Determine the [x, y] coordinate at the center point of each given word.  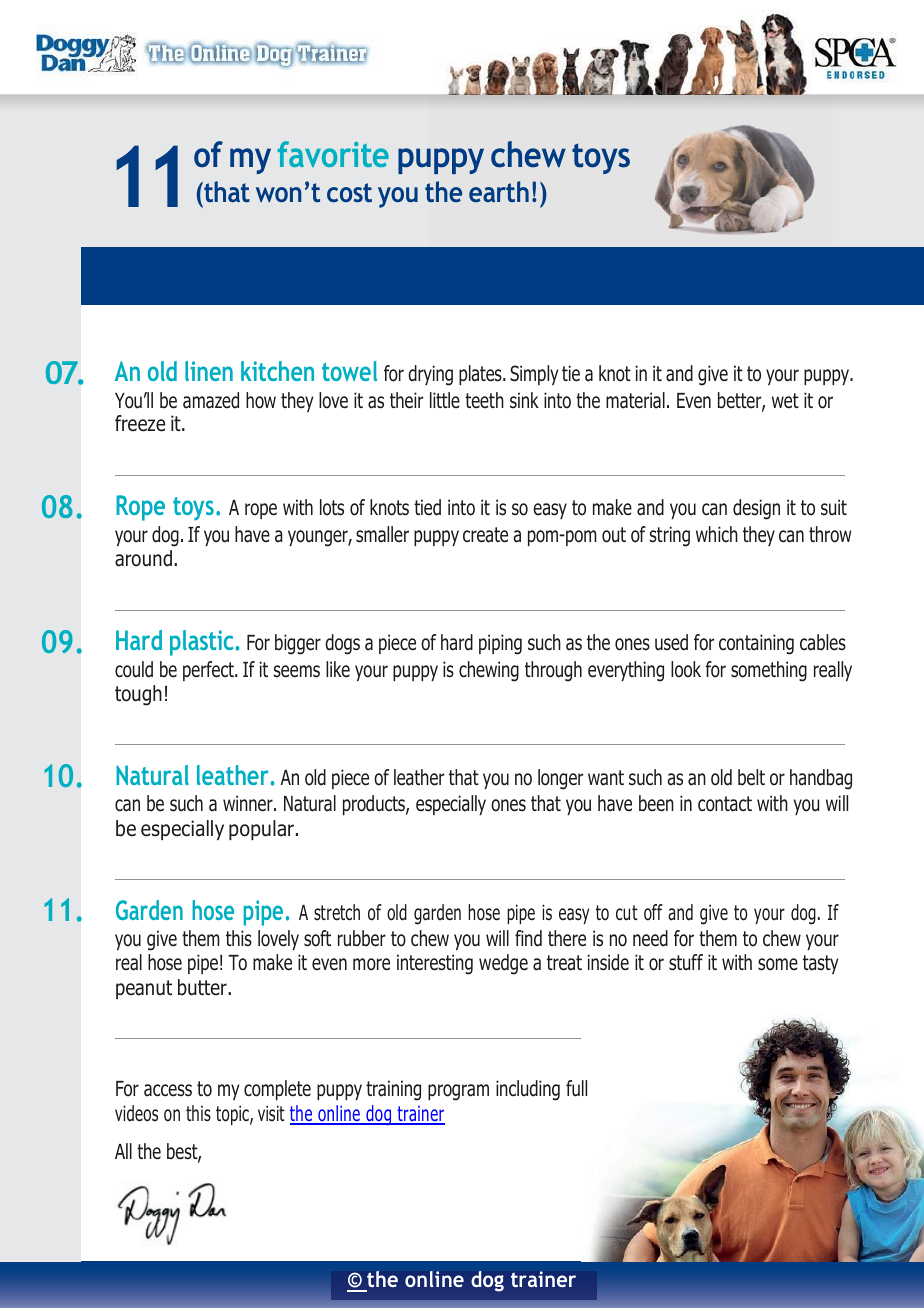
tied [427, 507]
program [458, 1092]
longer [560, 779]
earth [499, 191]
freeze [140, 423]
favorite [333, 154]
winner [249, 803]
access [168, 1090]
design [756, 509]
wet [785, 401]
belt [751, 777]
